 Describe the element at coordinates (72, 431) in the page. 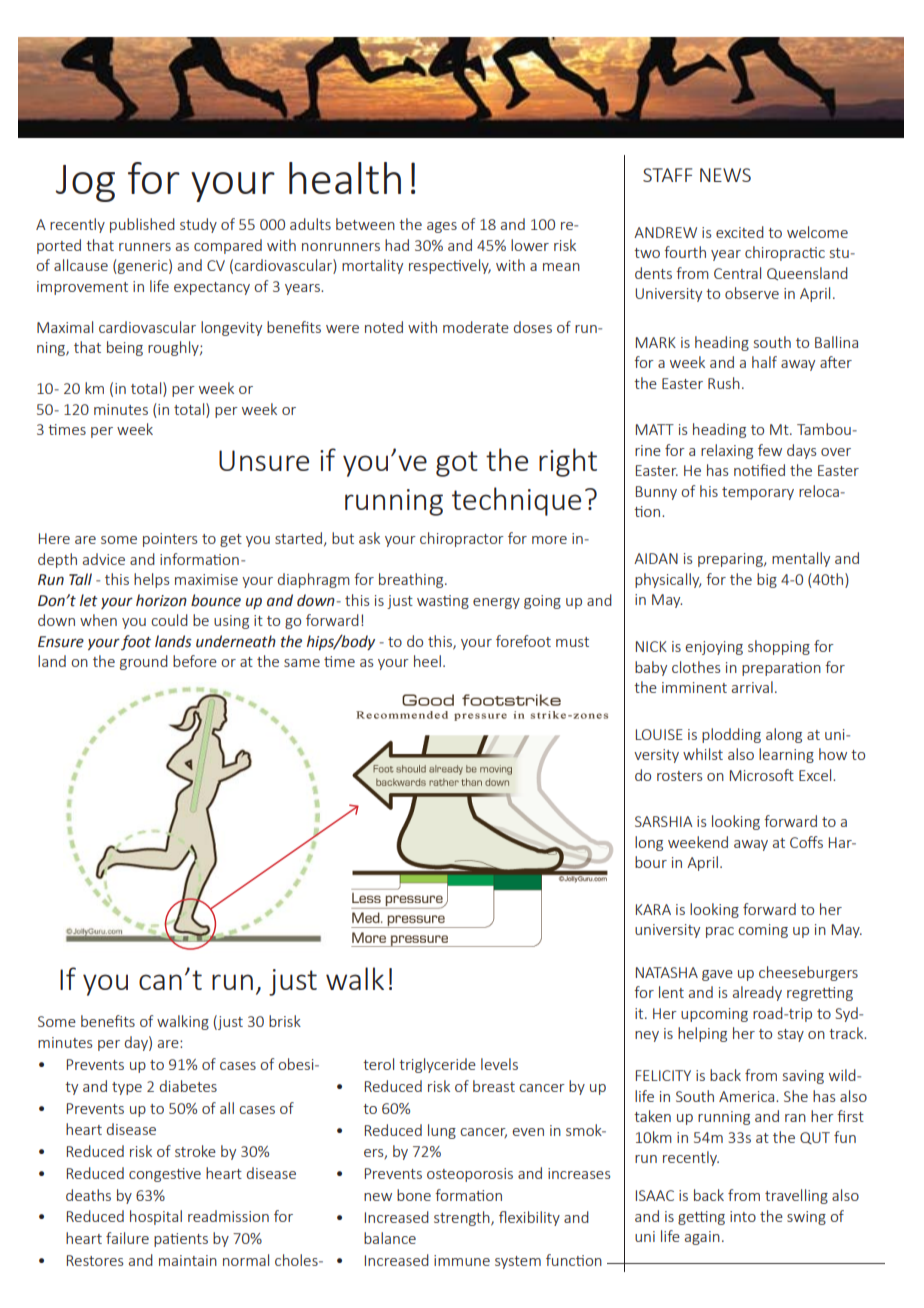

I see `mes` at that location.
